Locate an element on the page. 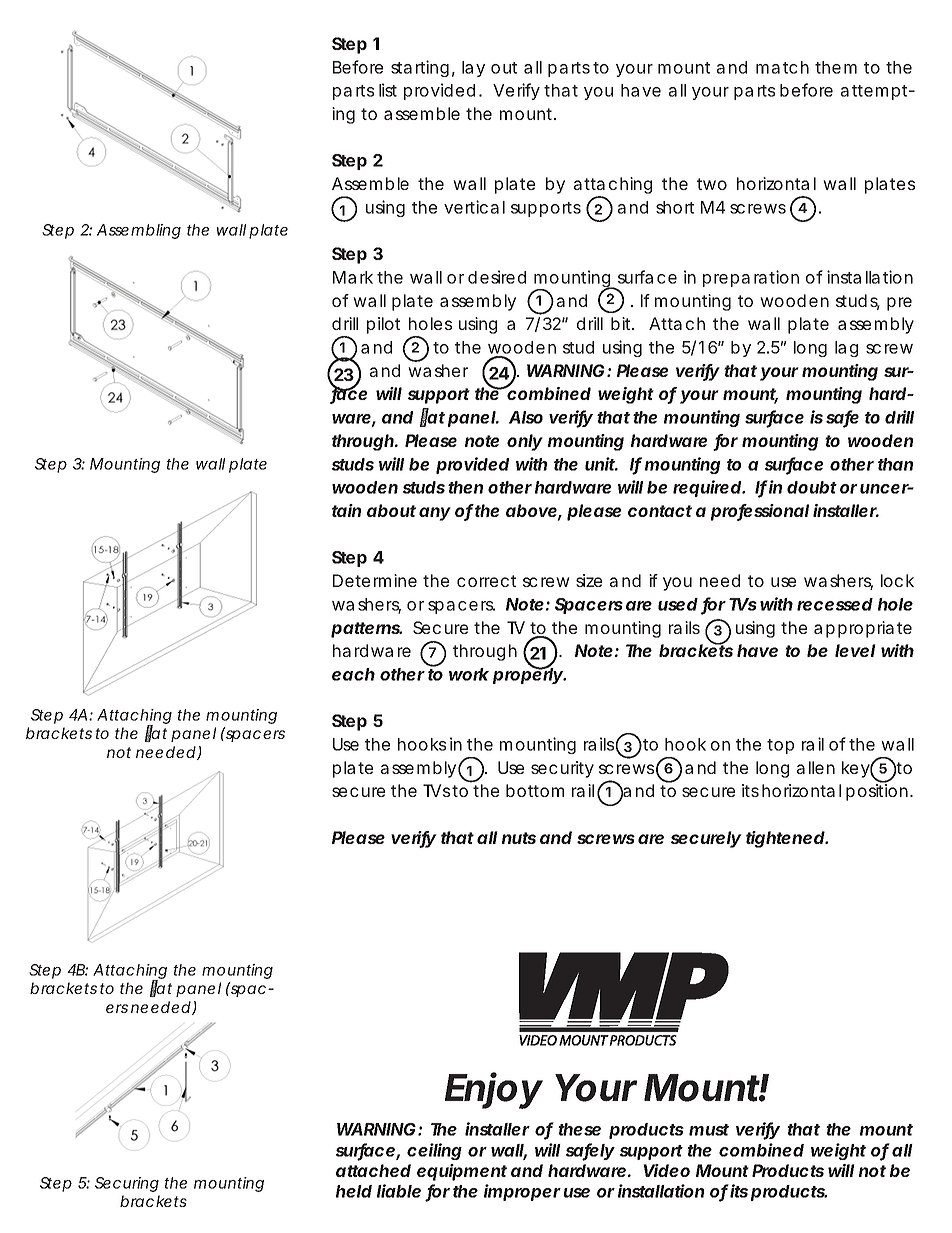 The height and width of the document is (1233, 952). bottom is located at coordinates (535, 790).
